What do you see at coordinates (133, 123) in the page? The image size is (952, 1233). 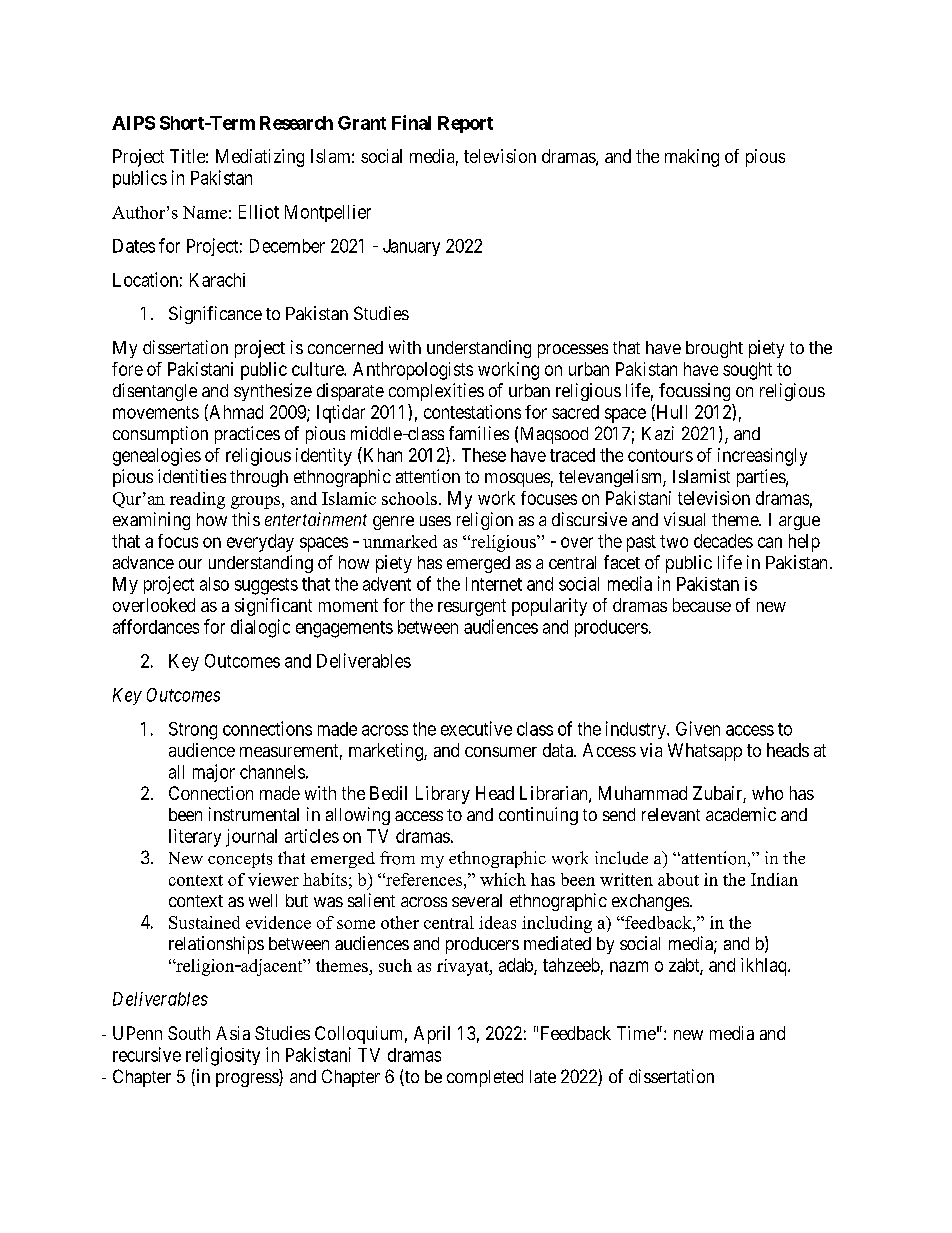 I see `AIPS` at bounding box center [133, 123].
